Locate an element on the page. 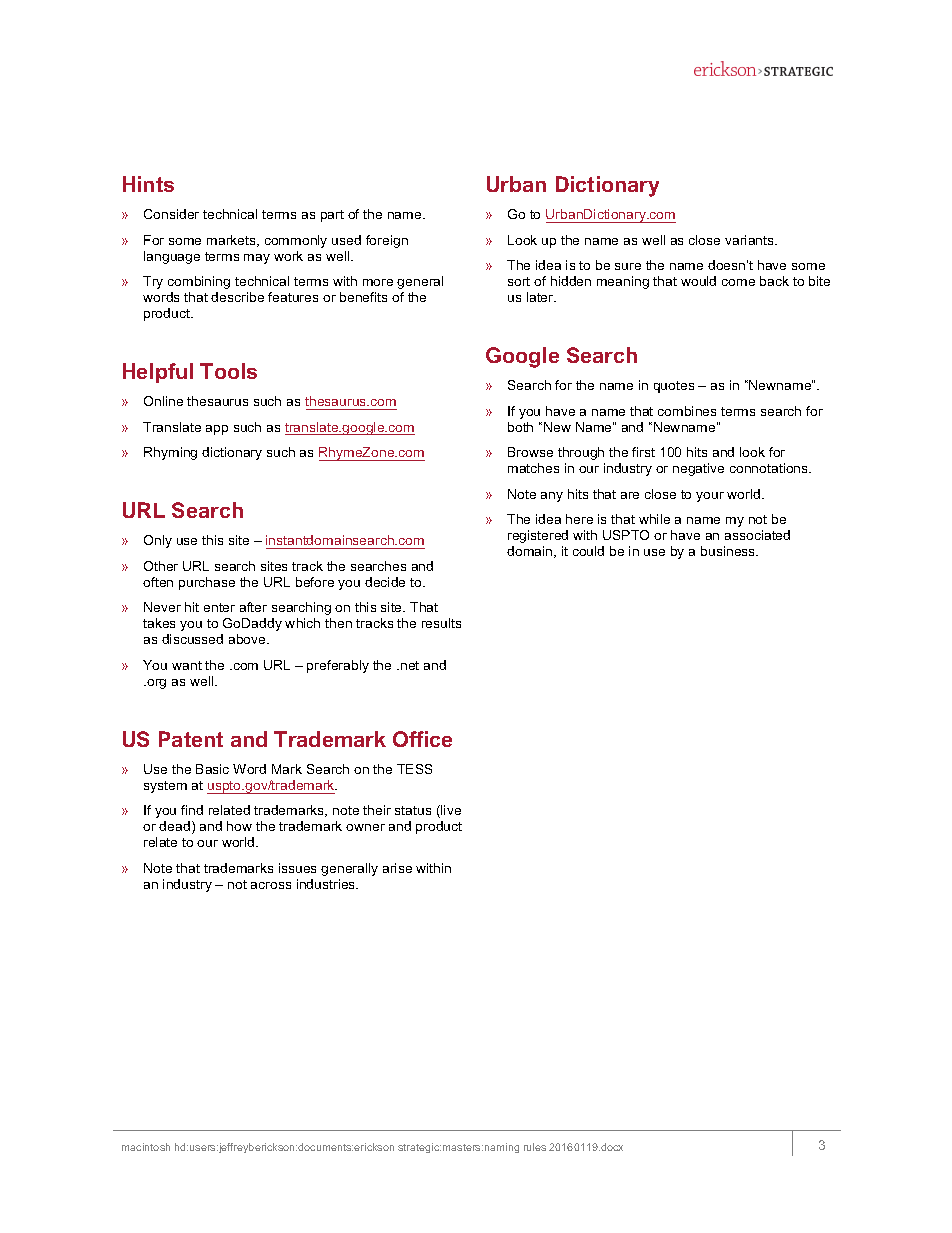 This image has width=952, height=1233. registered is located at coordinates (538, 536).
